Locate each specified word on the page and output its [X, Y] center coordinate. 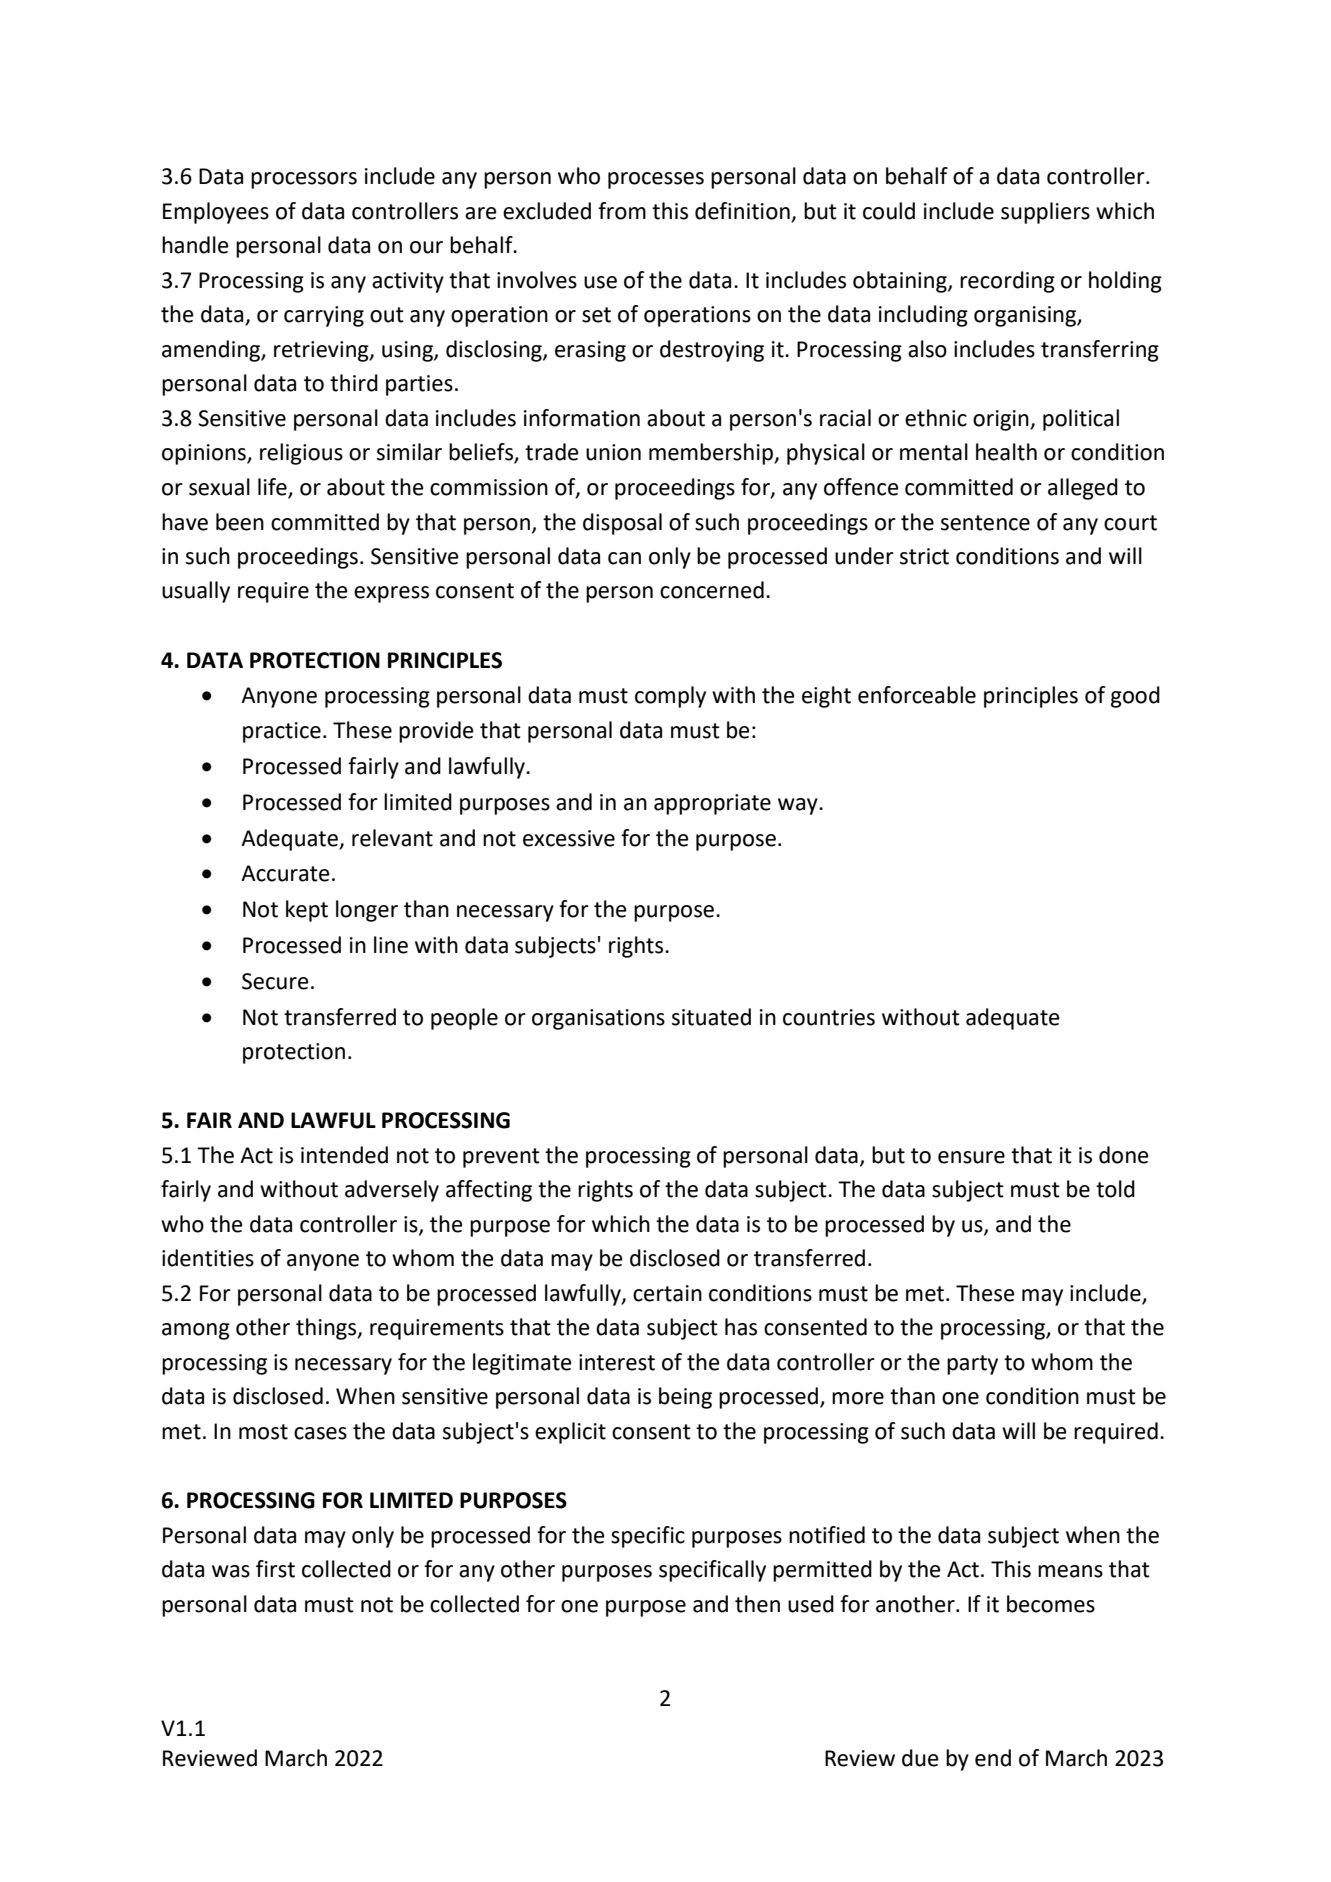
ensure [971, 1157]
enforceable [917, 695]
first [275, 1569]
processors [304, 180]
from [622, 211]
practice [282, 732]
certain [667, 1293]
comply [670, 697]
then [757, 1604]
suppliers [1045, 213]
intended [344, 1155]
